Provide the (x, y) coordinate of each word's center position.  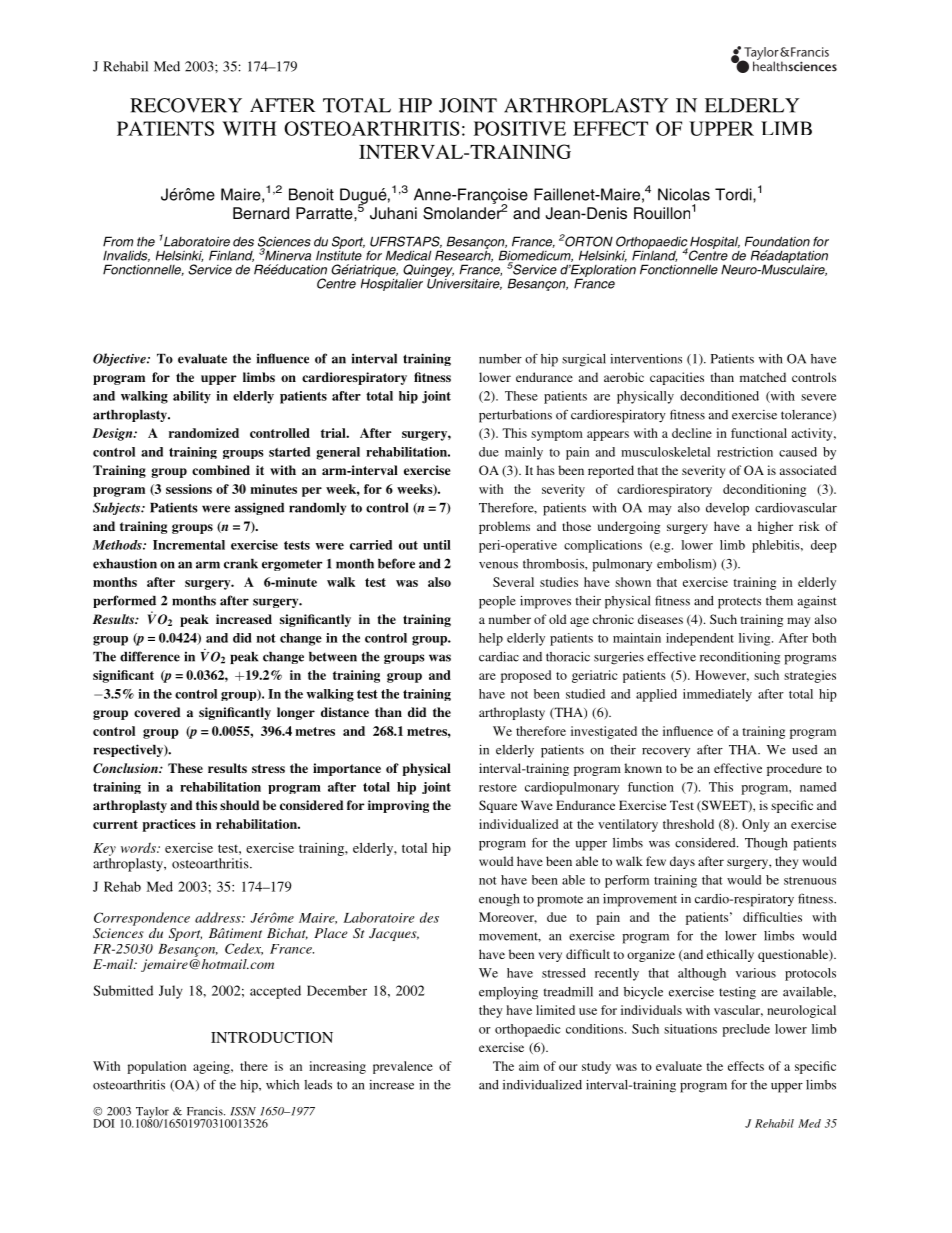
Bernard (261, 213)
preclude (746, 1030)
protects (739, 603)
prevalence (403, 1067)
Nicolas (684, 194)
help (491, 639)
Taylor (152, 1113)
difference (150, 656)
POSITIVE (520, 128)
